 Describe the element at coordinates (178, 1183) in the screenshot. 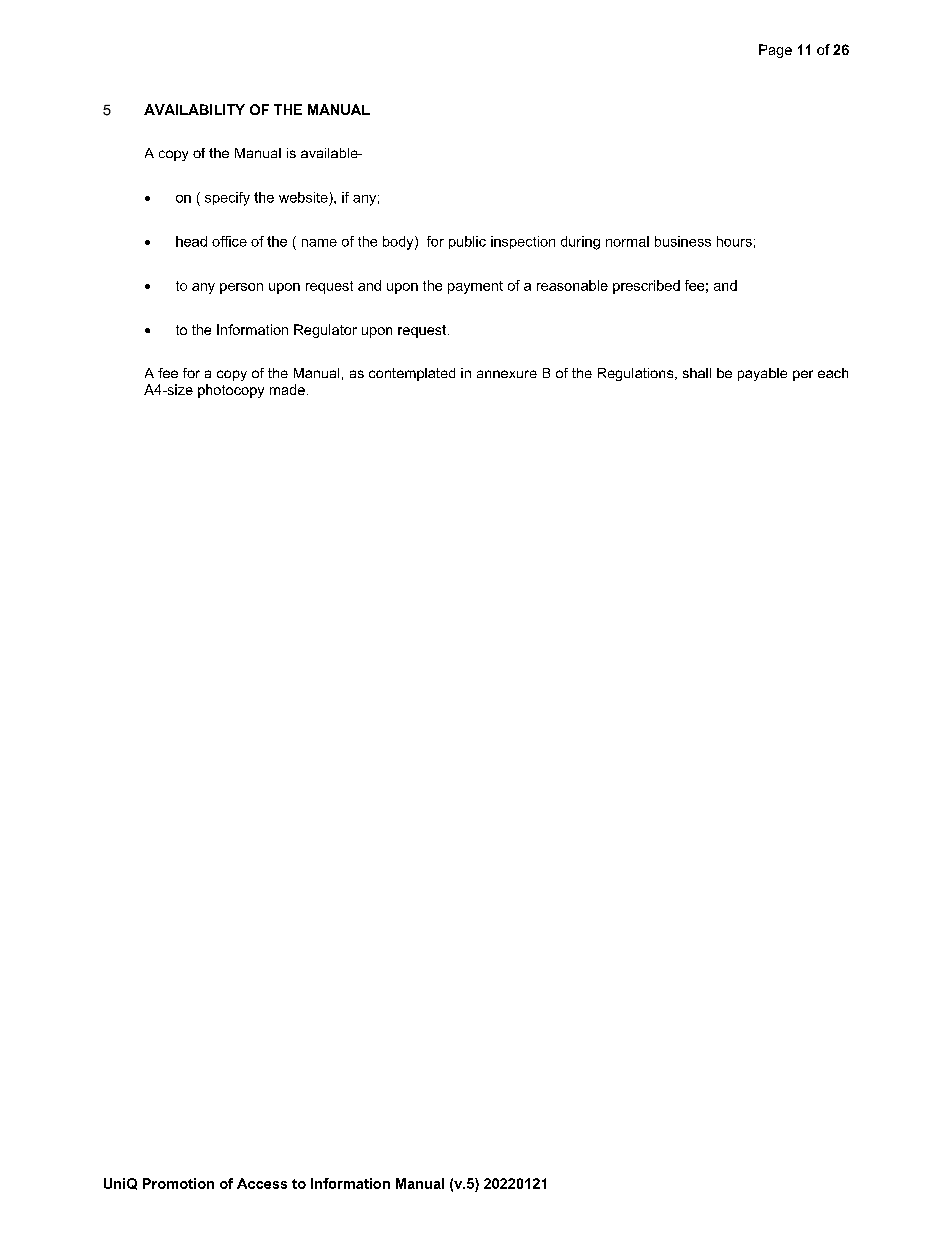

I see `Promotion` at that location.
